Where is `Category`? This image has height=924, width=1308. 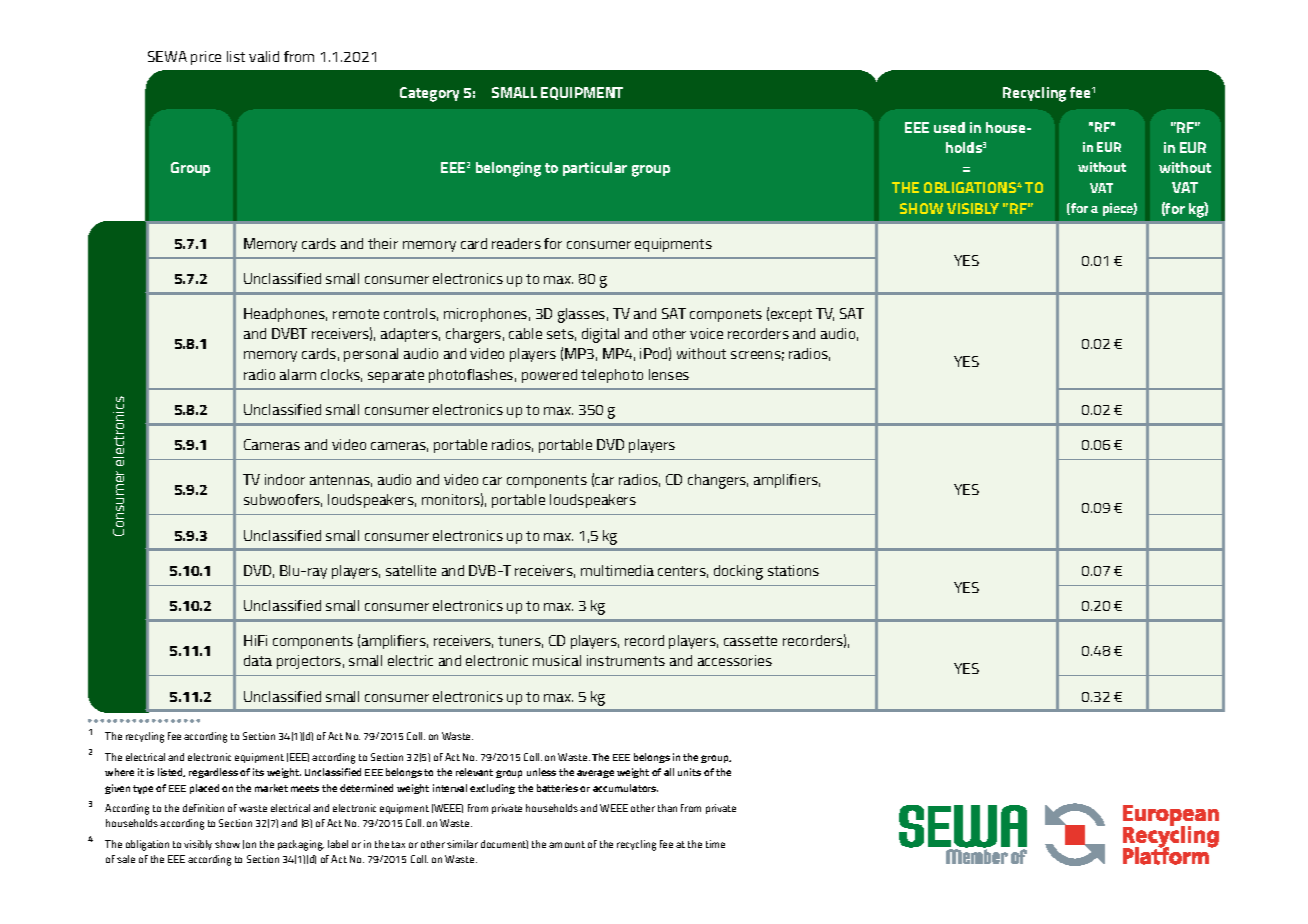 Category is located at coordinates (429, 94).
